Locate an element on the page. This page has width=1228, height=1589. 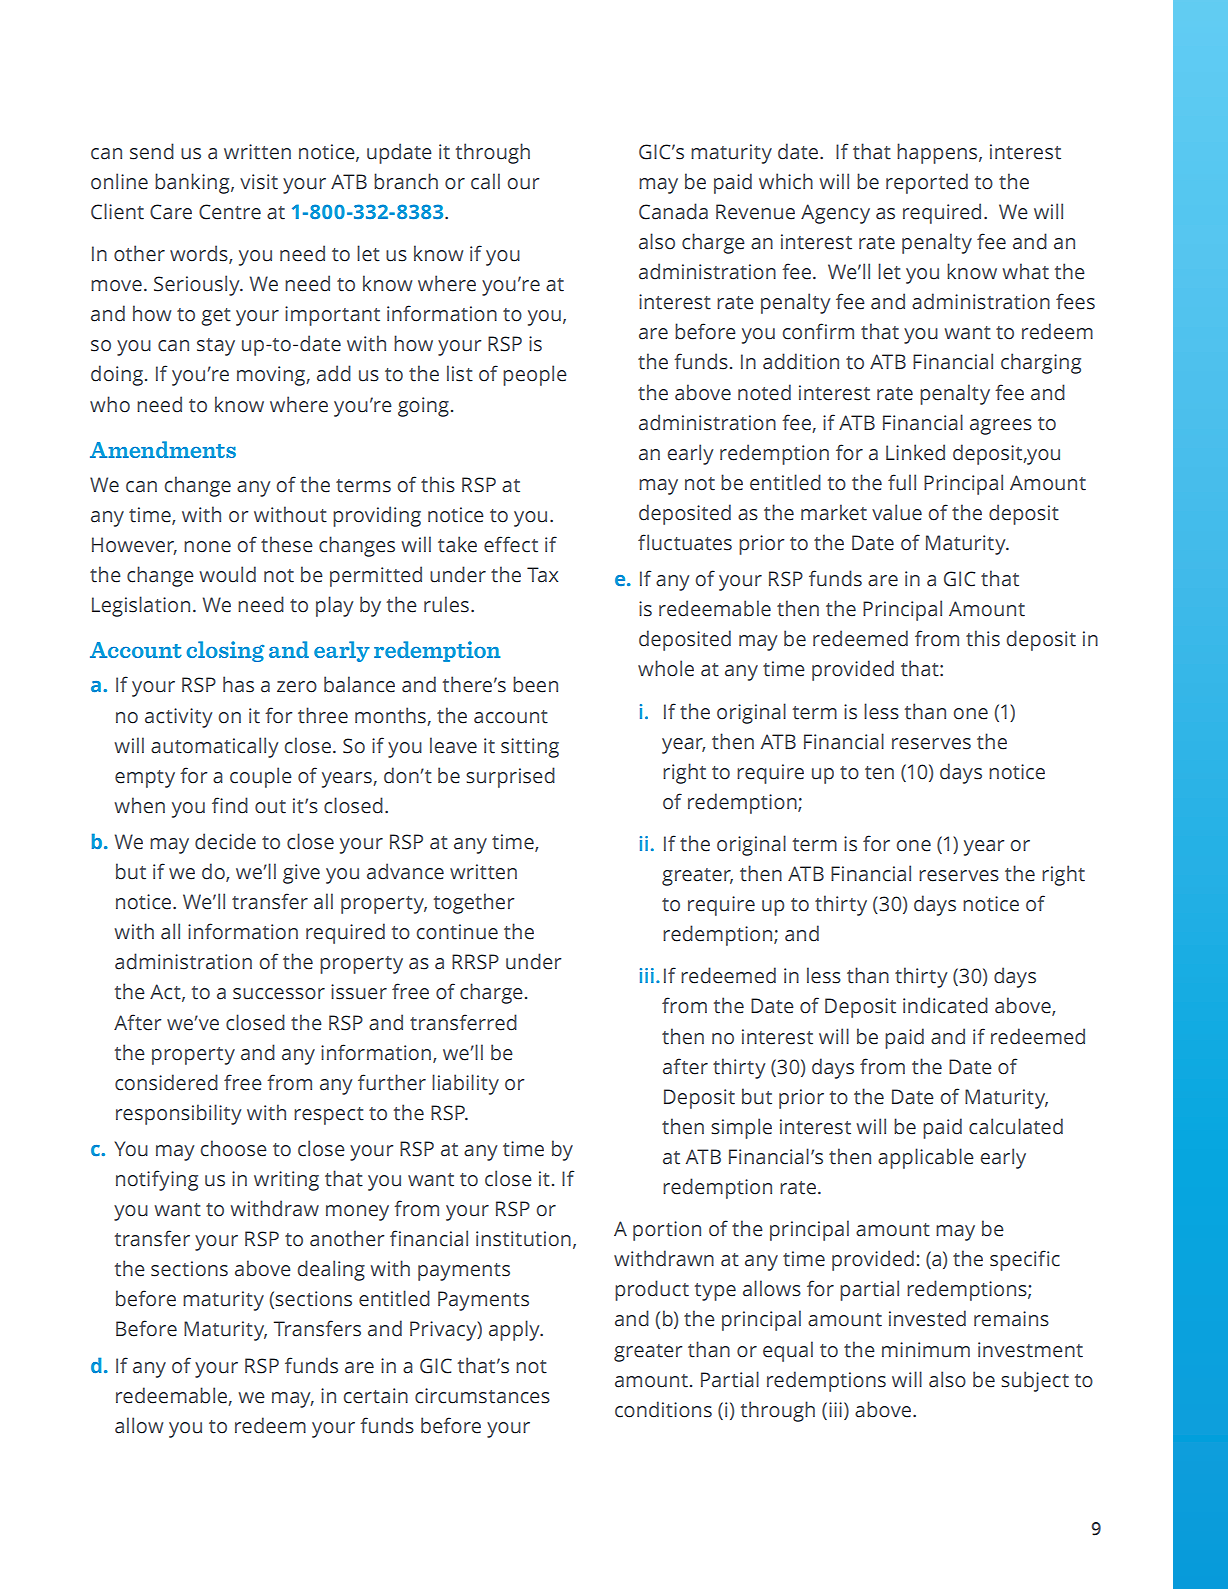
conditions is located at coordinates (663, 1409).
